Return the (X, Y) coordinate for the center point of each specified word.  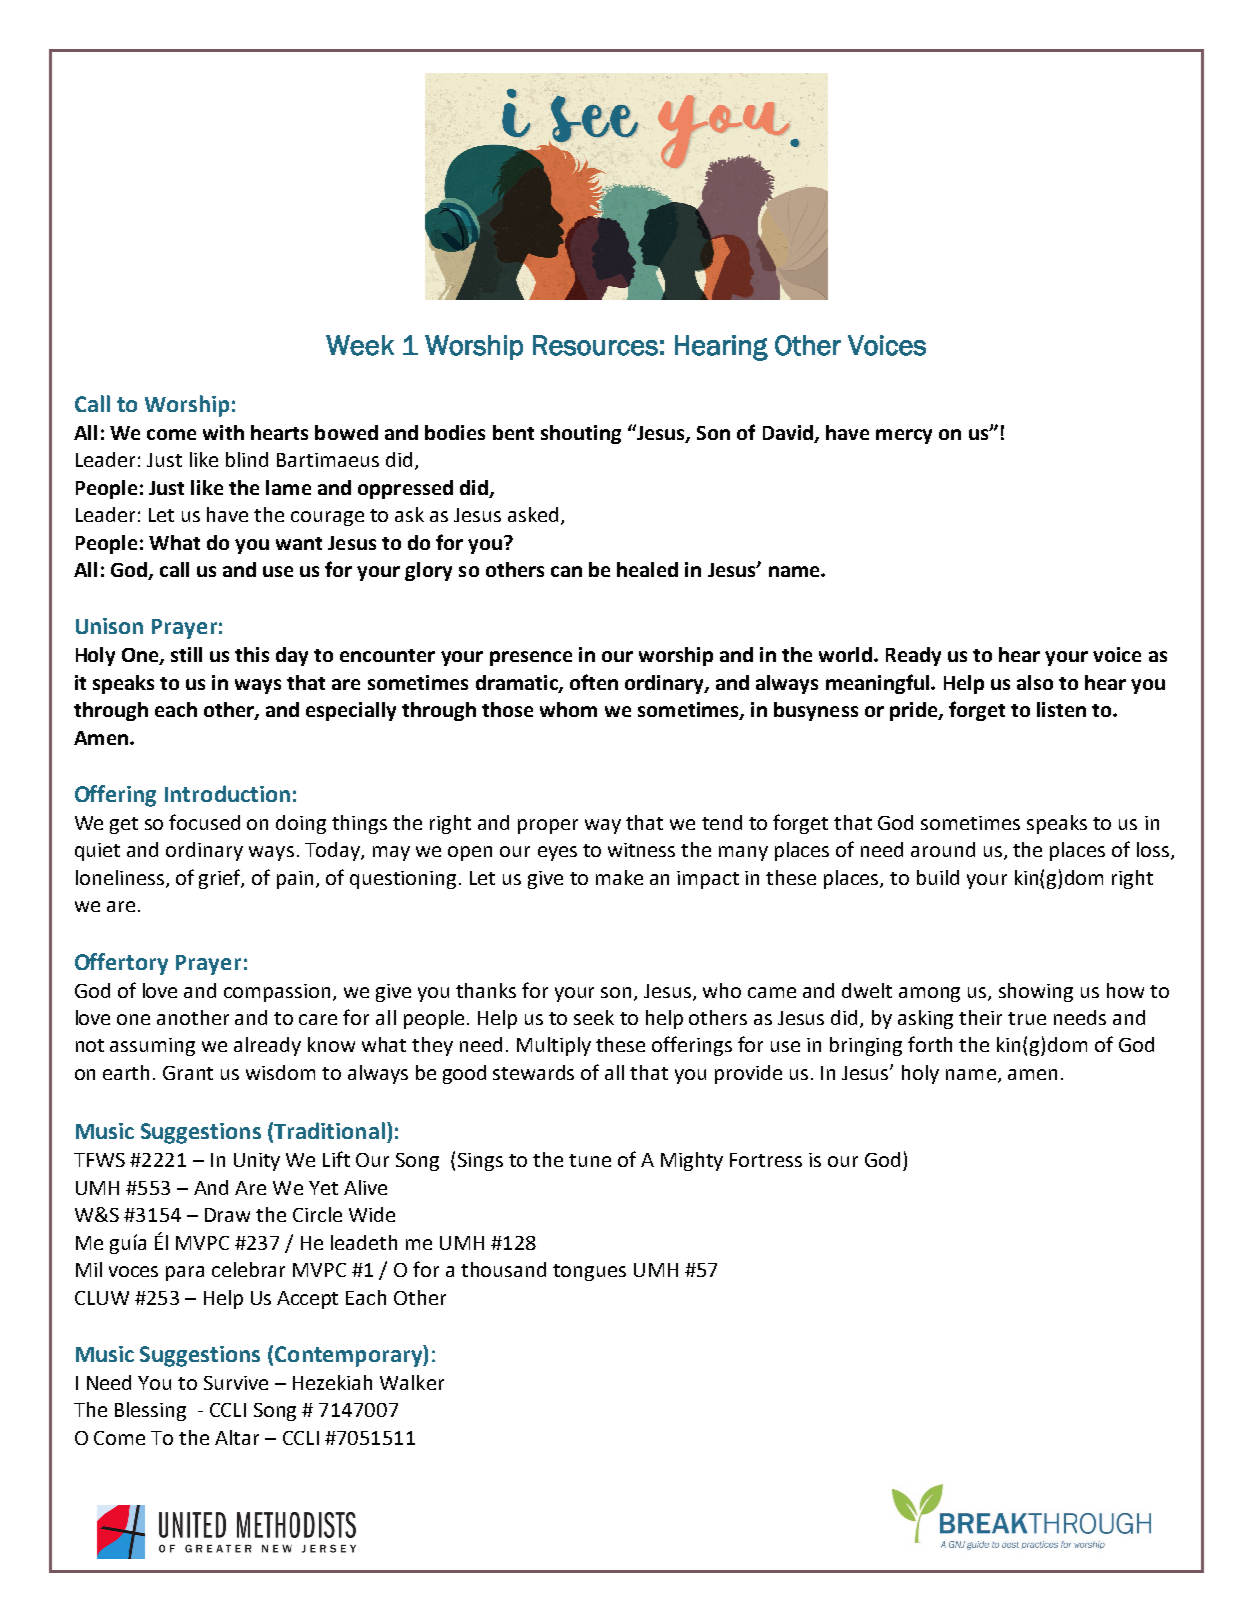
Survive (236, 1383)
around (943, 849)
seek (594, 1017)
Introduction (227, 793)
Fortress (766, 1160)
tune (590, 1160)
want (299, 543)
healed (647, 569)
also (1035, 682)
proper (548, 826)
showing (1036, 992)
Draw (227, 1215)
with (223, 432)
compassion (277, 993)
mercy (904, 436)
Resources (595, 345)
